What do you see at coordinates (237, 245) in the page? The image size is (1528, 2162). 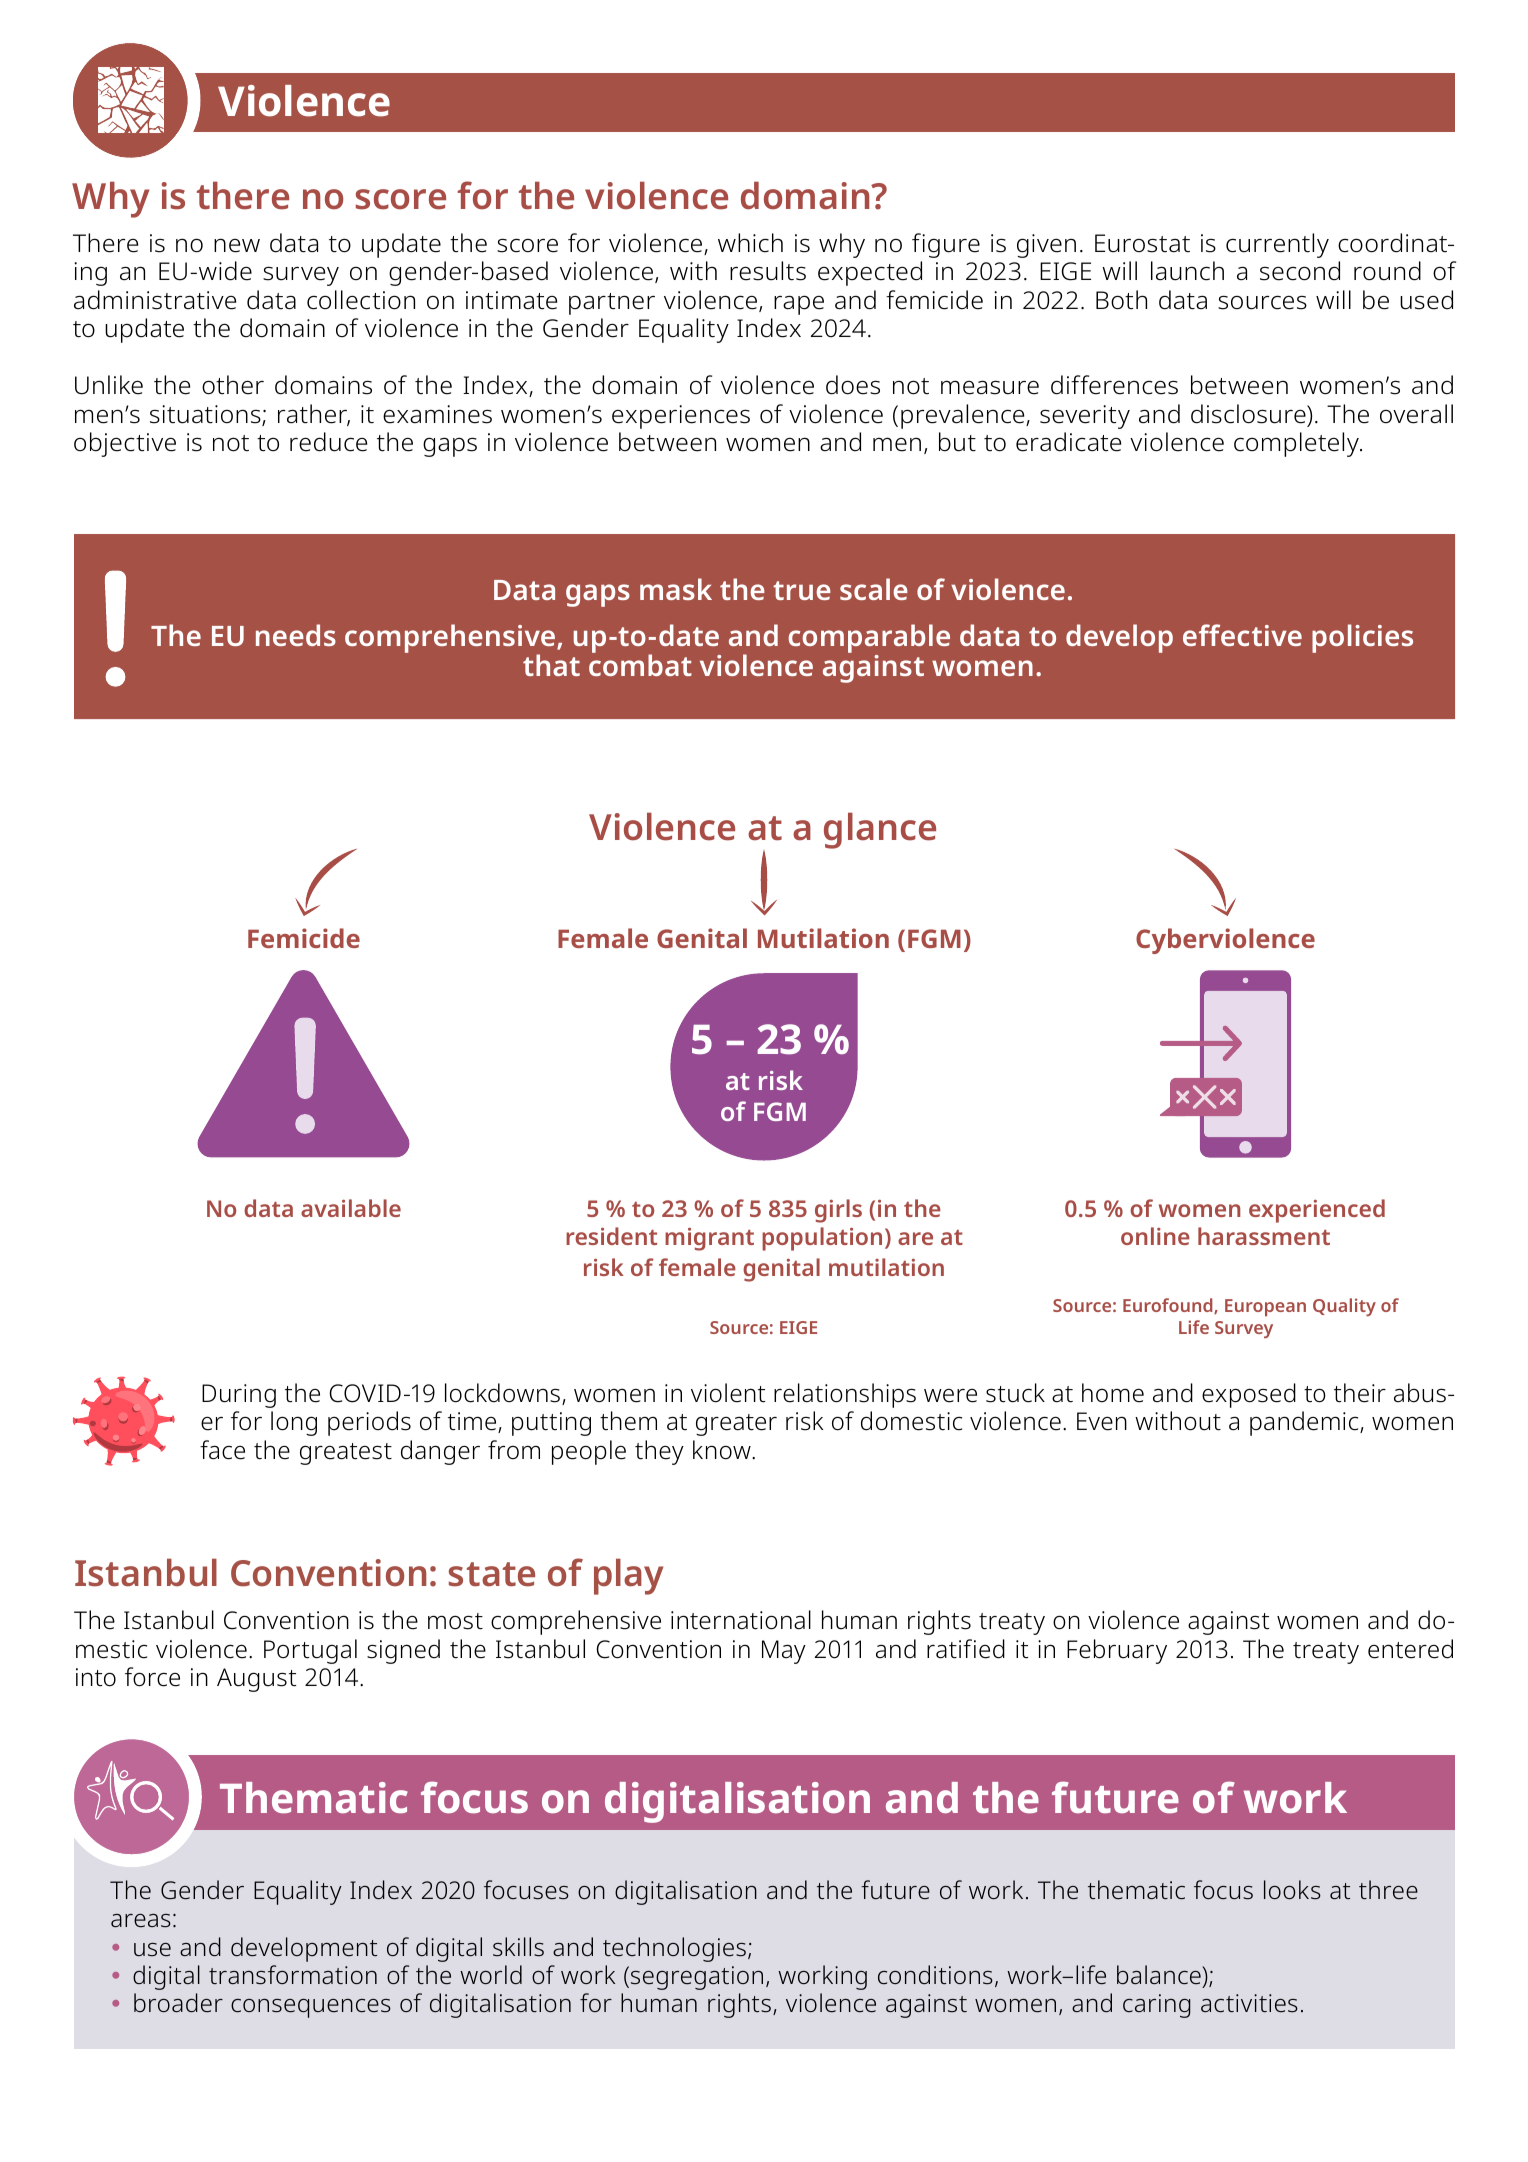 I see `new` at bounding box center [237, 245].
